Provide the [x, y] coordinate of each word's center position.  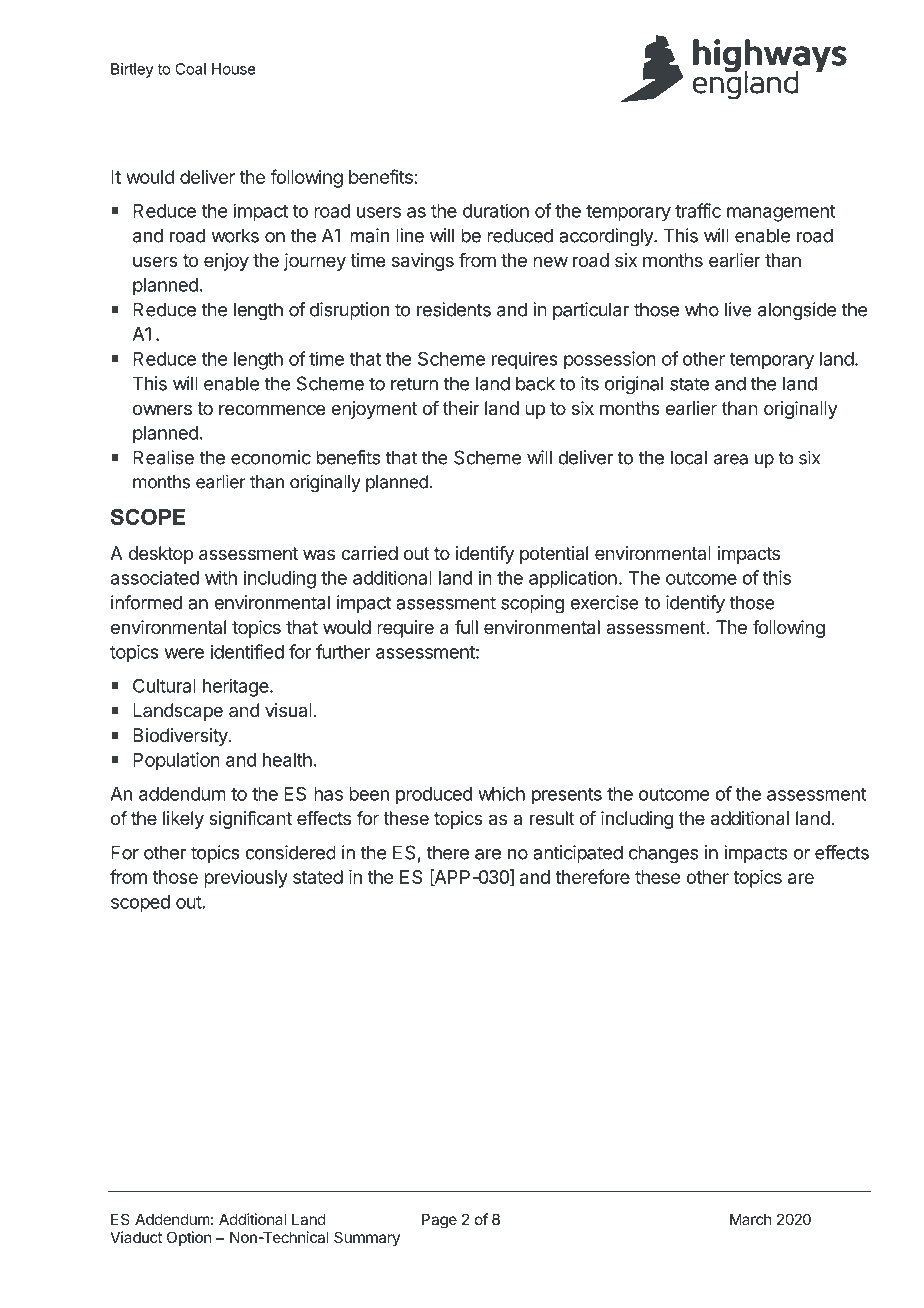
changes [663, 854]
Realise [163, 457]
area [731, 459]
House [233, 69]
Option [189, 1238]
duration [496, 211]
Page [439, 1221]
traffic [698, 210]
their [461, 408]
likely [183, 820]
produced [434, 796]
